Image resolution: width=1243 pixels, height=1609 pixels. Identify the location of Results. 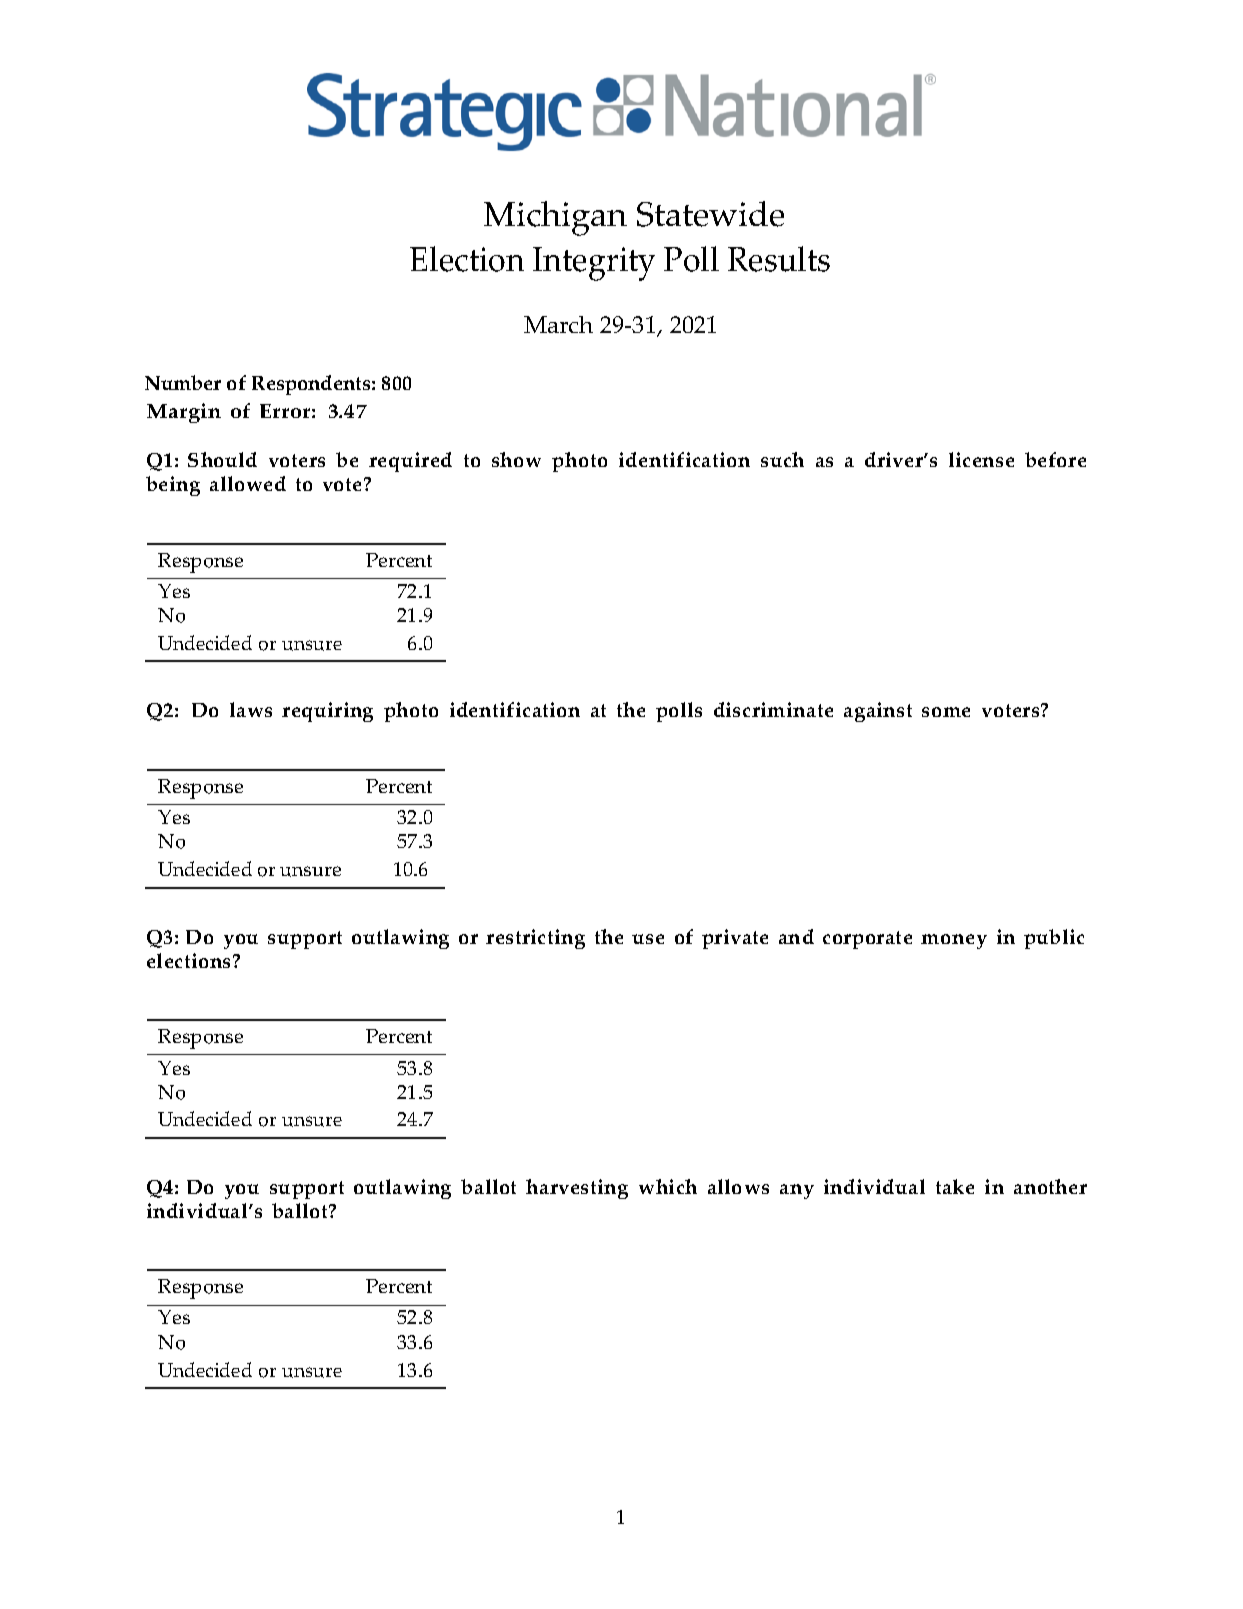
(779, 259).
